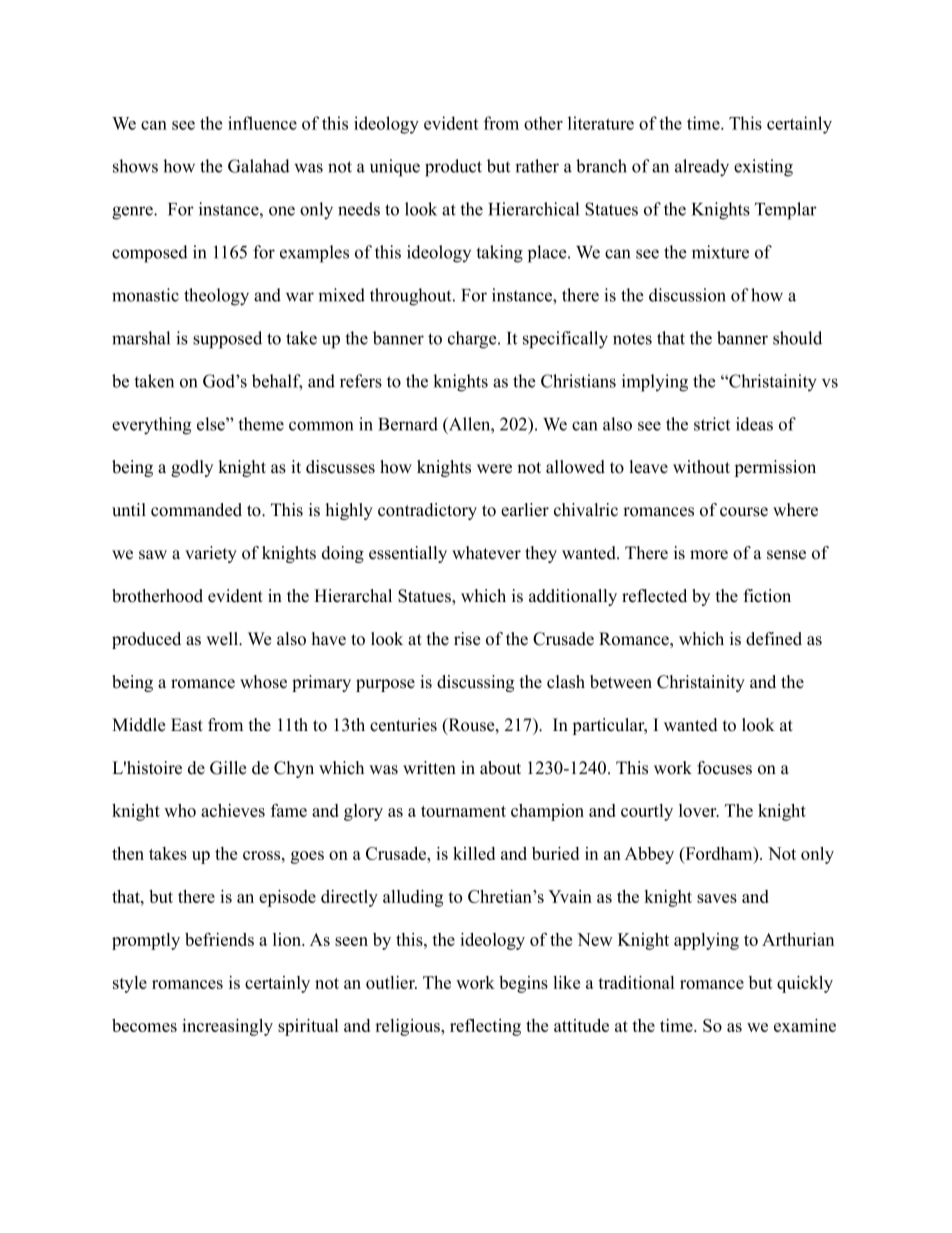 The image size is (952, 1233). What do you see at coordinates (655, 383) in the screenshot?
I see `implying` at bounding box center [655, 383].
